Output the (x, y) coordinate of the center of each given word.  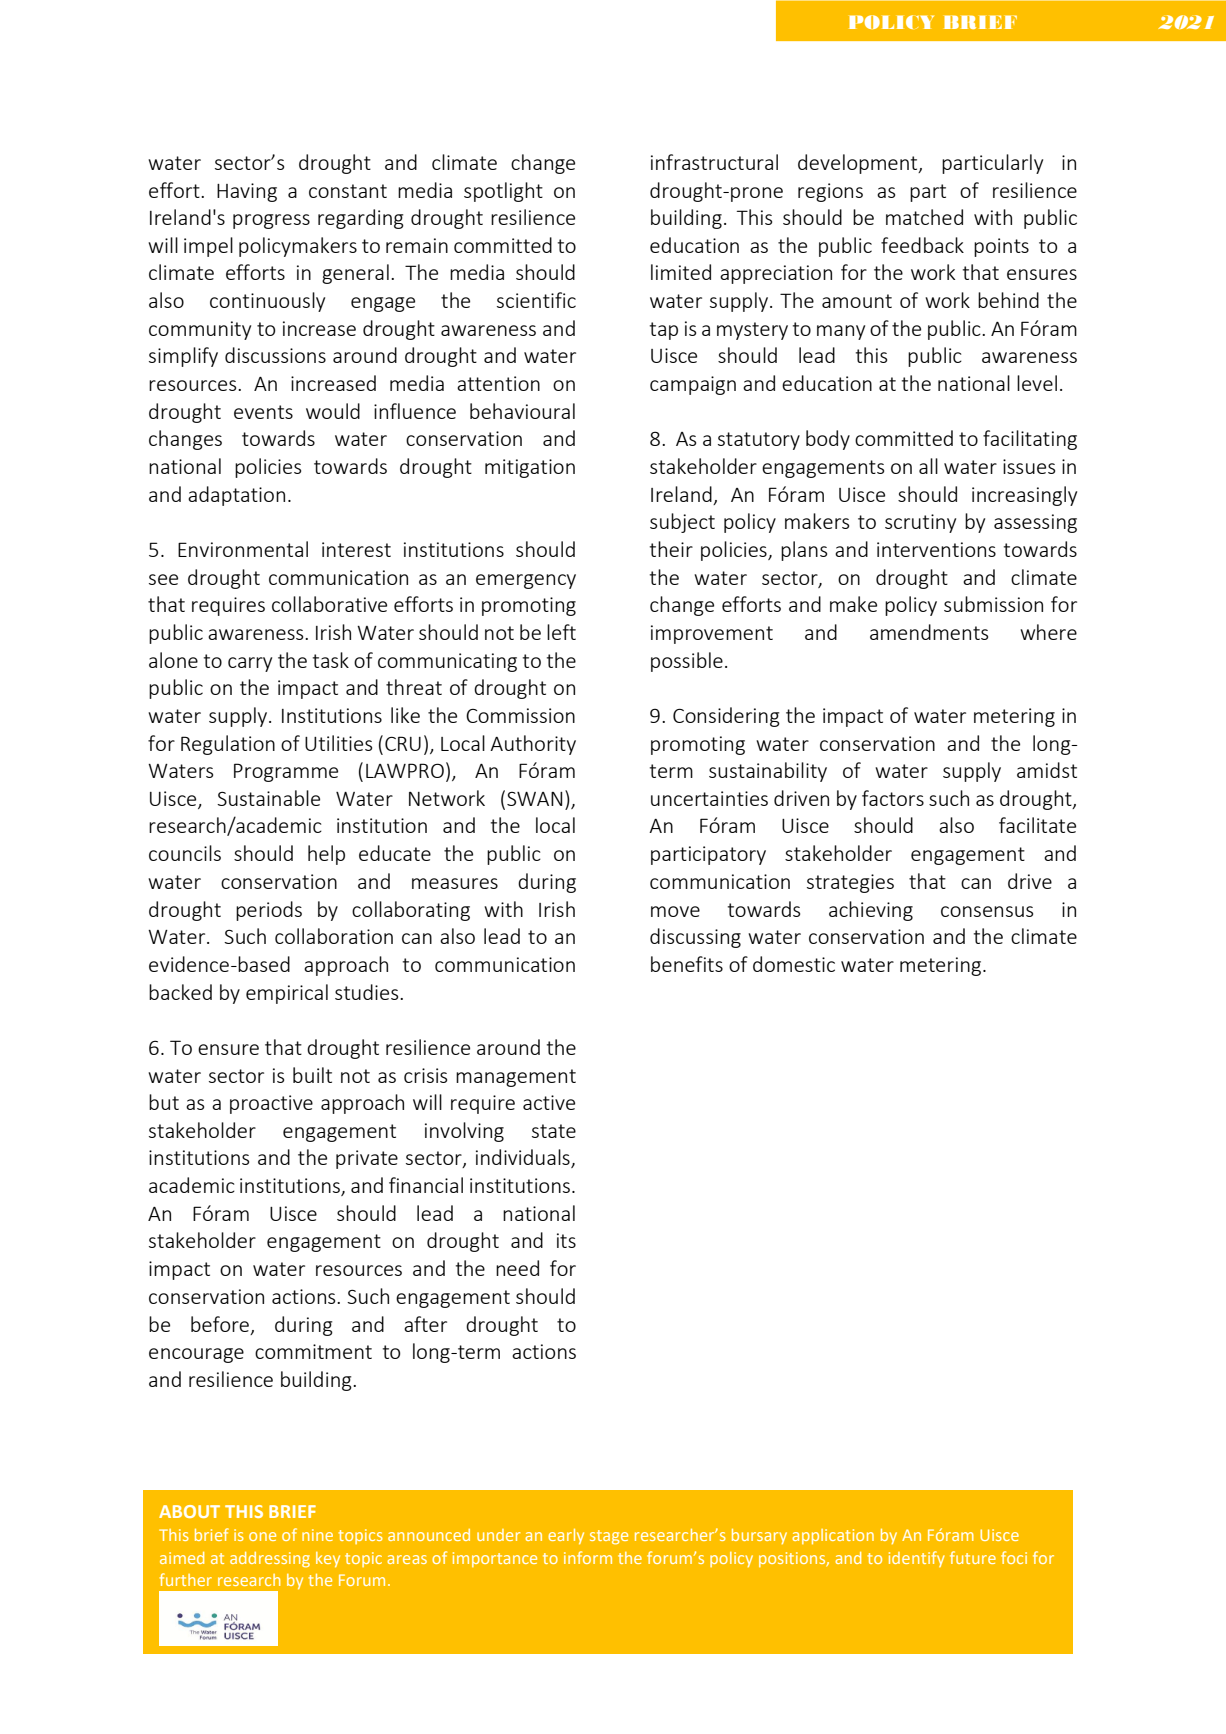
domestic (794, 964)
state (554, 1131)
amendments (929, 632)
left (561, 632)
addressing (270, 1560)
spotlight (503, 192)
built (312, 1075)
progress (271, 221)
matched (924, 217)
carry (250, 664)
